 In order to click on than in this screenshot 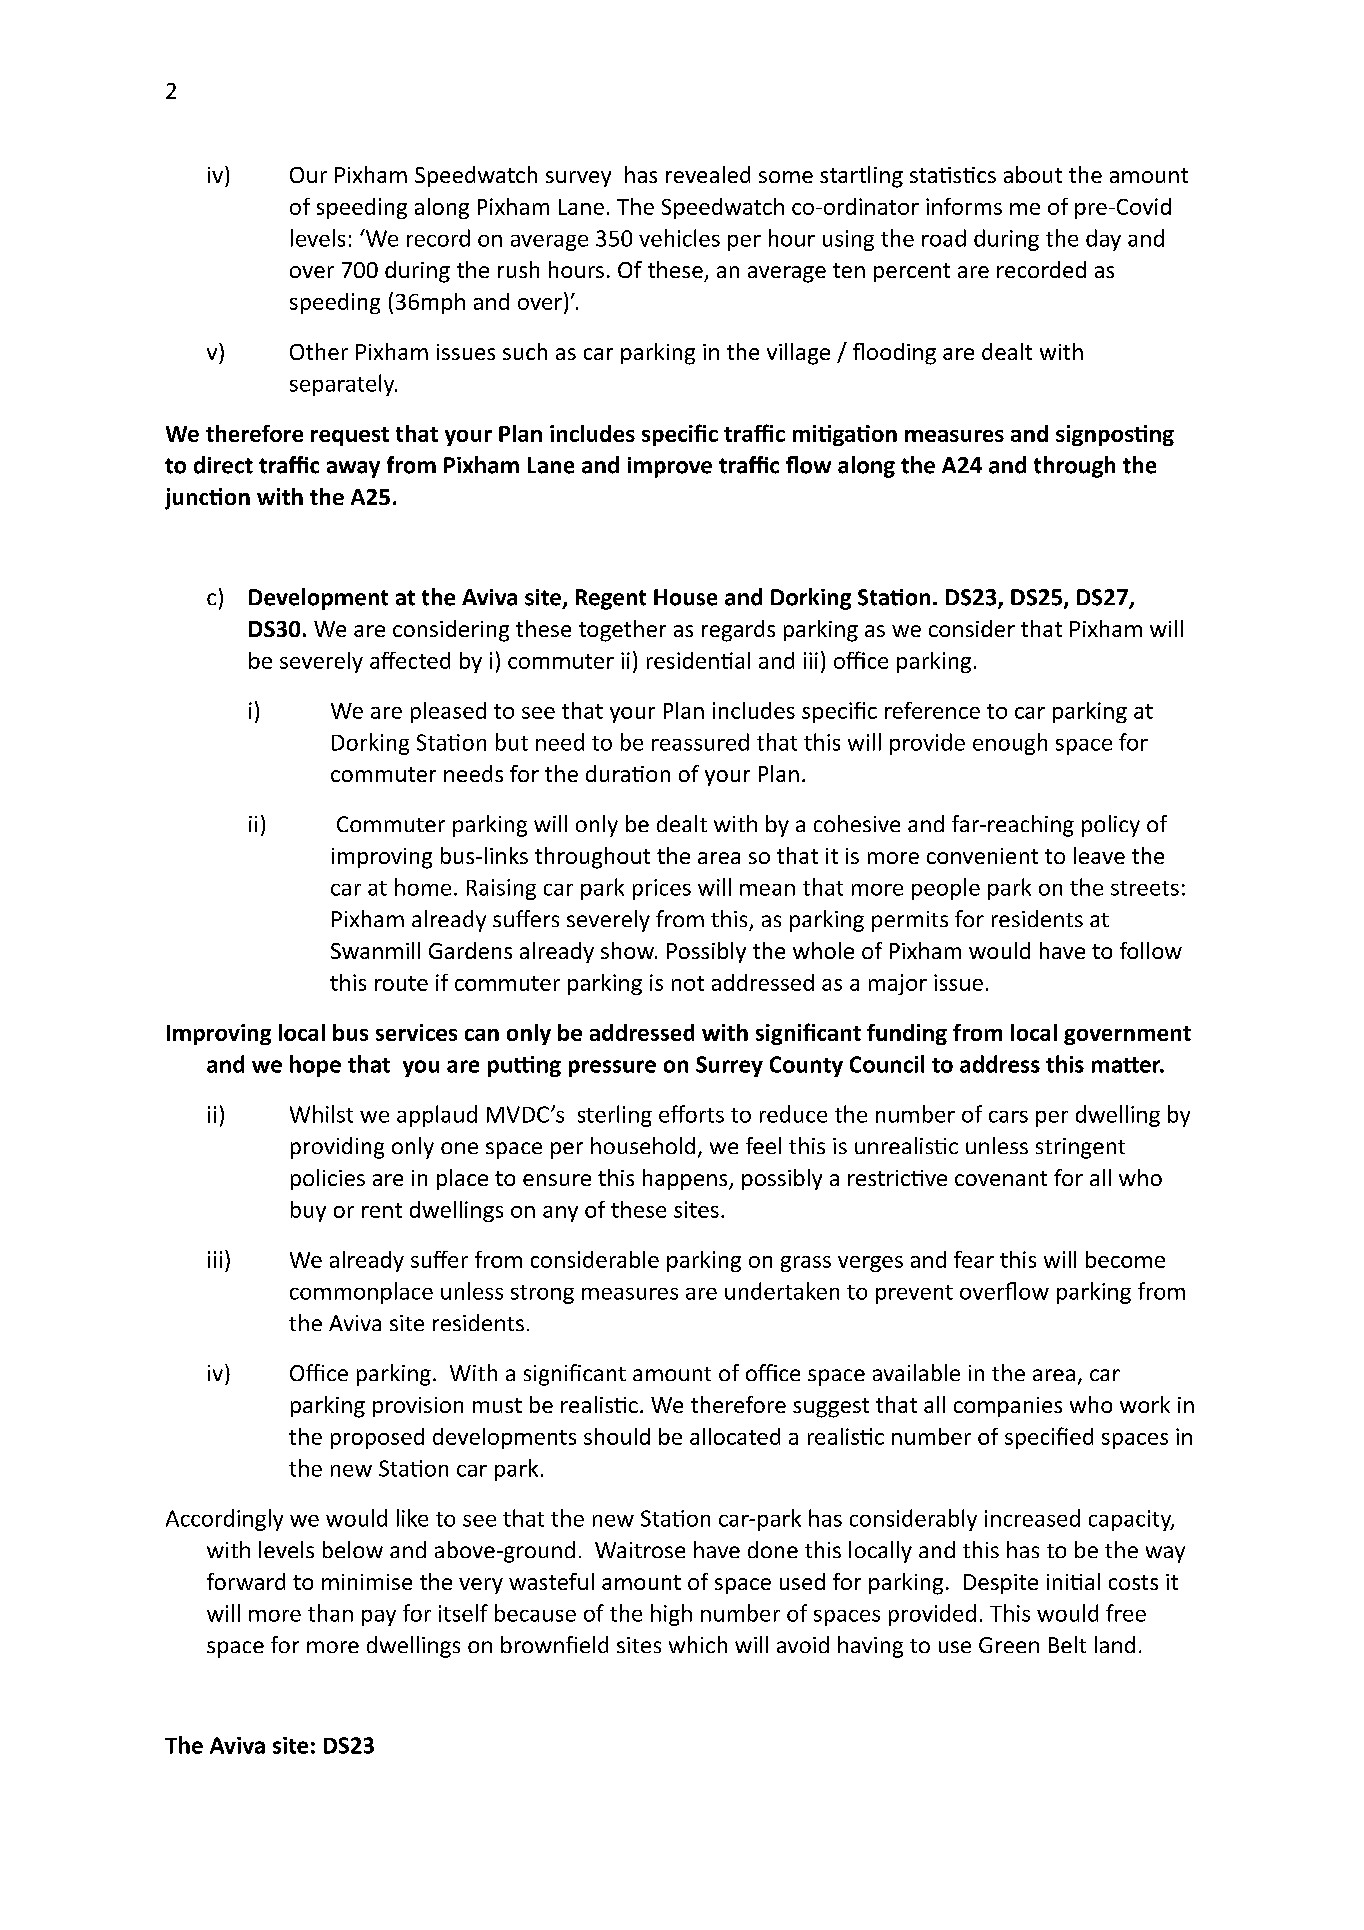, I will do `click(330, 1613)`.
